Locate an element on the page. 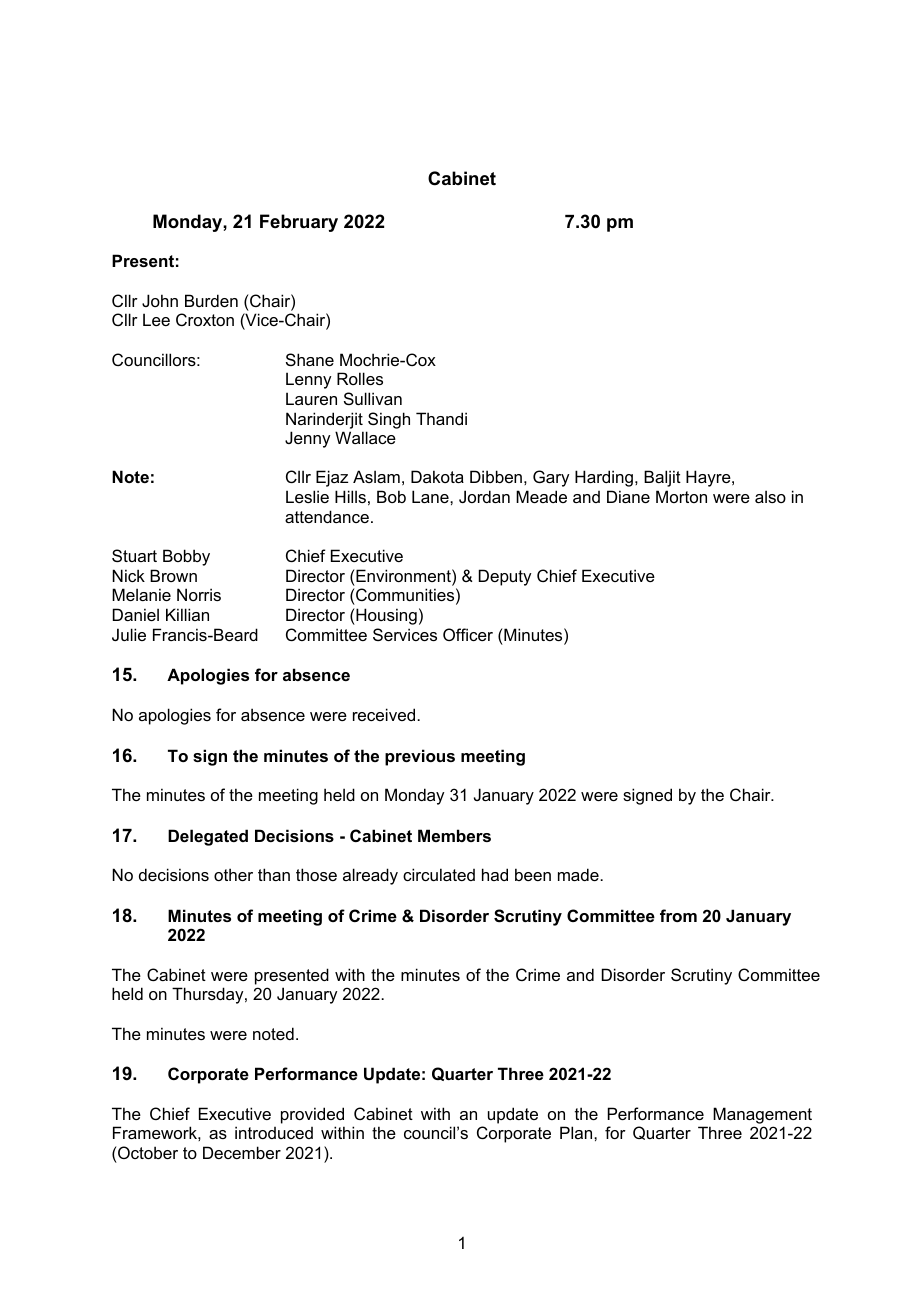 The image size is (924, 1308). Management is located at coordinates (762, 1115).
